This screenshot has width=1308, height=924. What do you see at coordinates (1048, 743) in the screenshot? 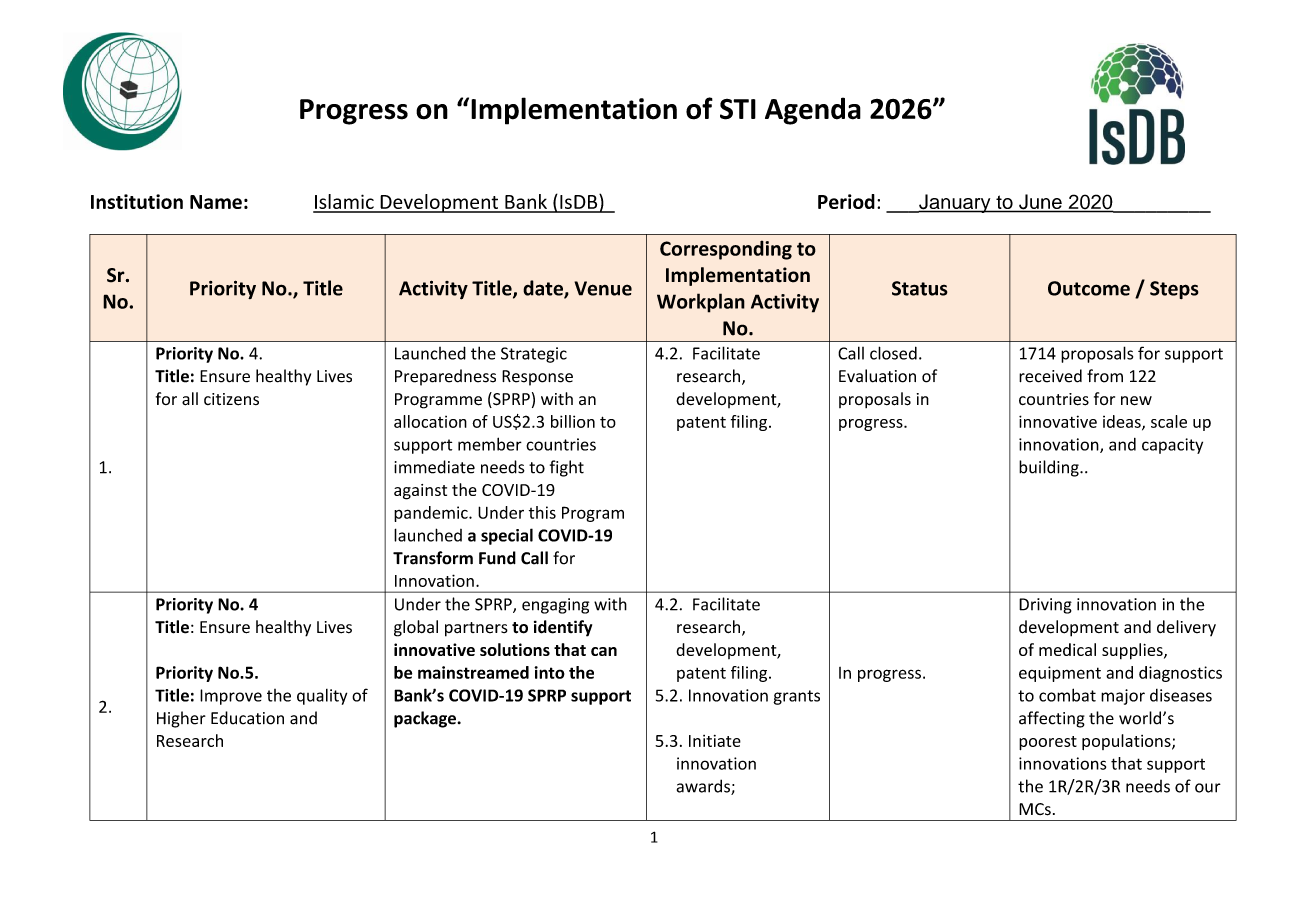
I see `poorest` at bounding box center [1048, 743].
